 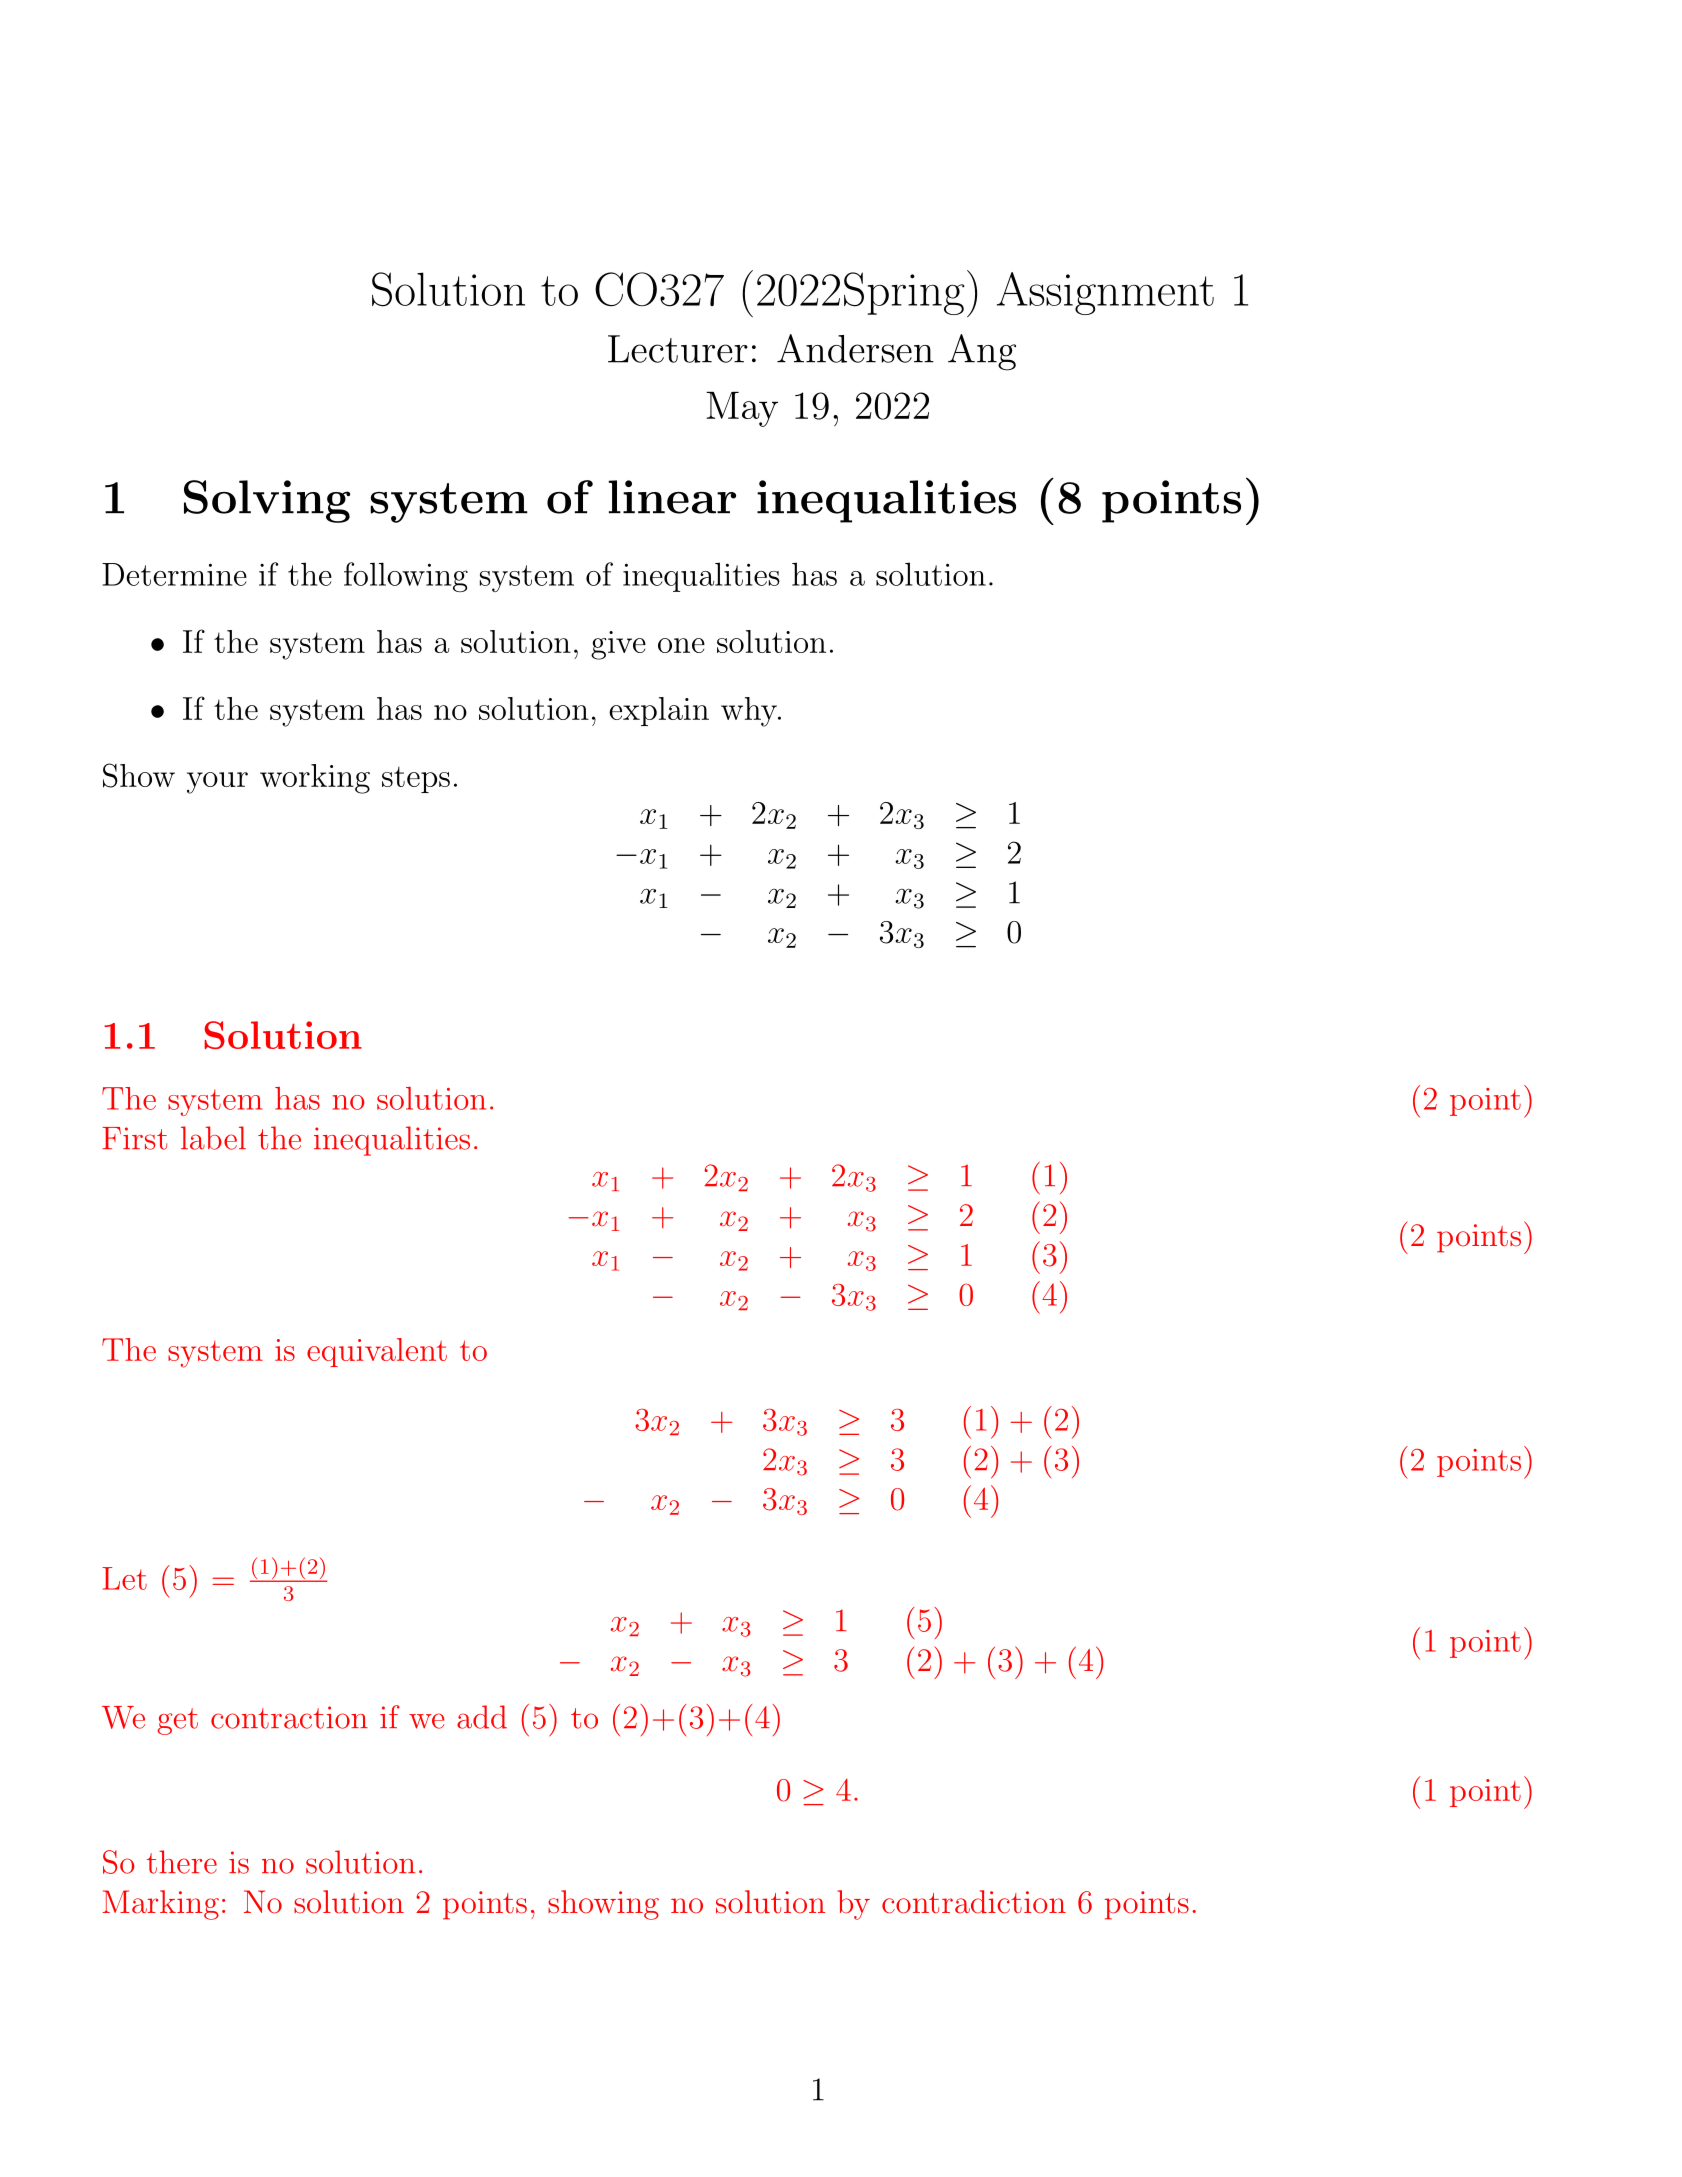 I want to click on there, so click(x=182, y=1862).
